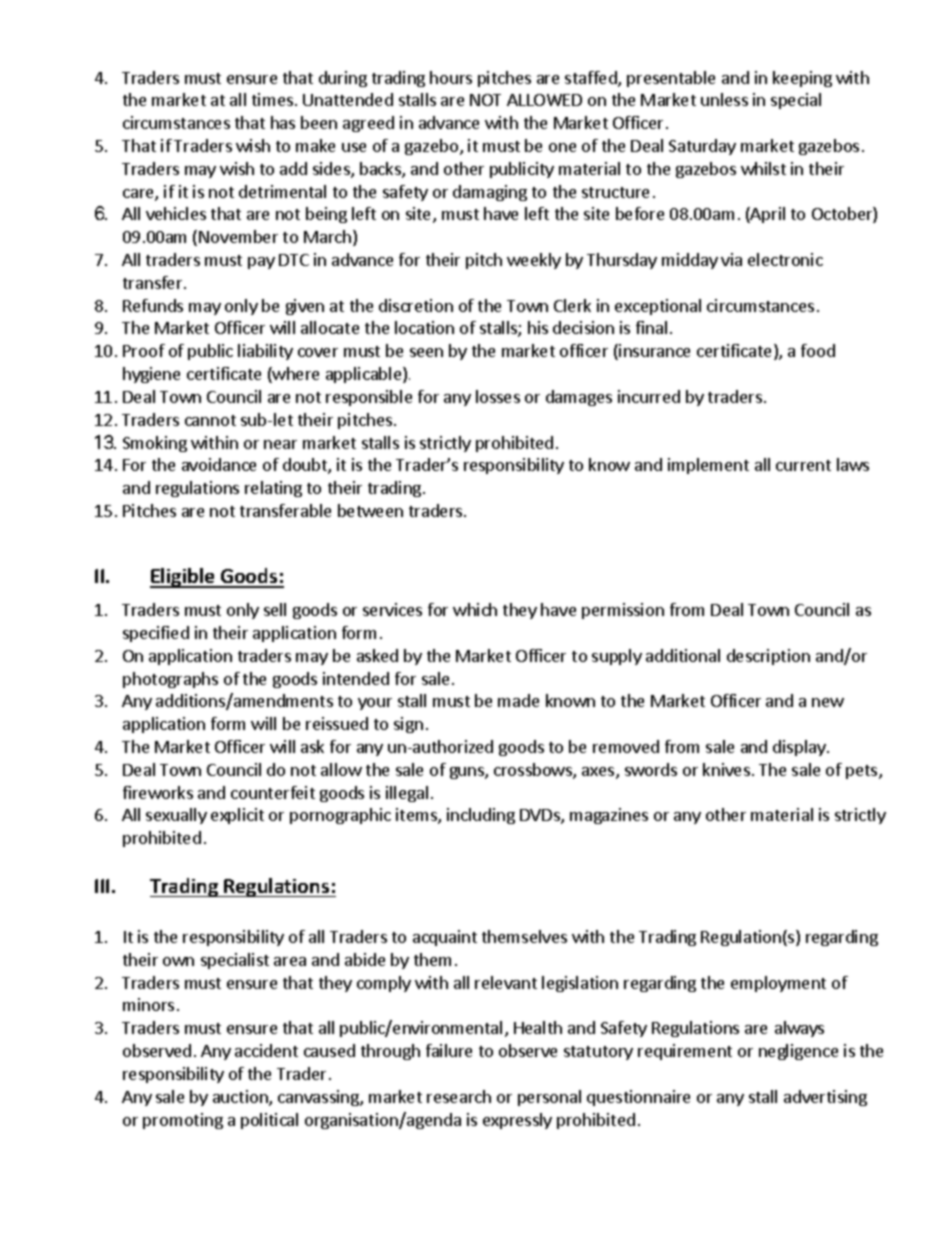 Image resolution: width=952 pixels, height=1233 pixels. I want to click on sell, so click(275, 609).
